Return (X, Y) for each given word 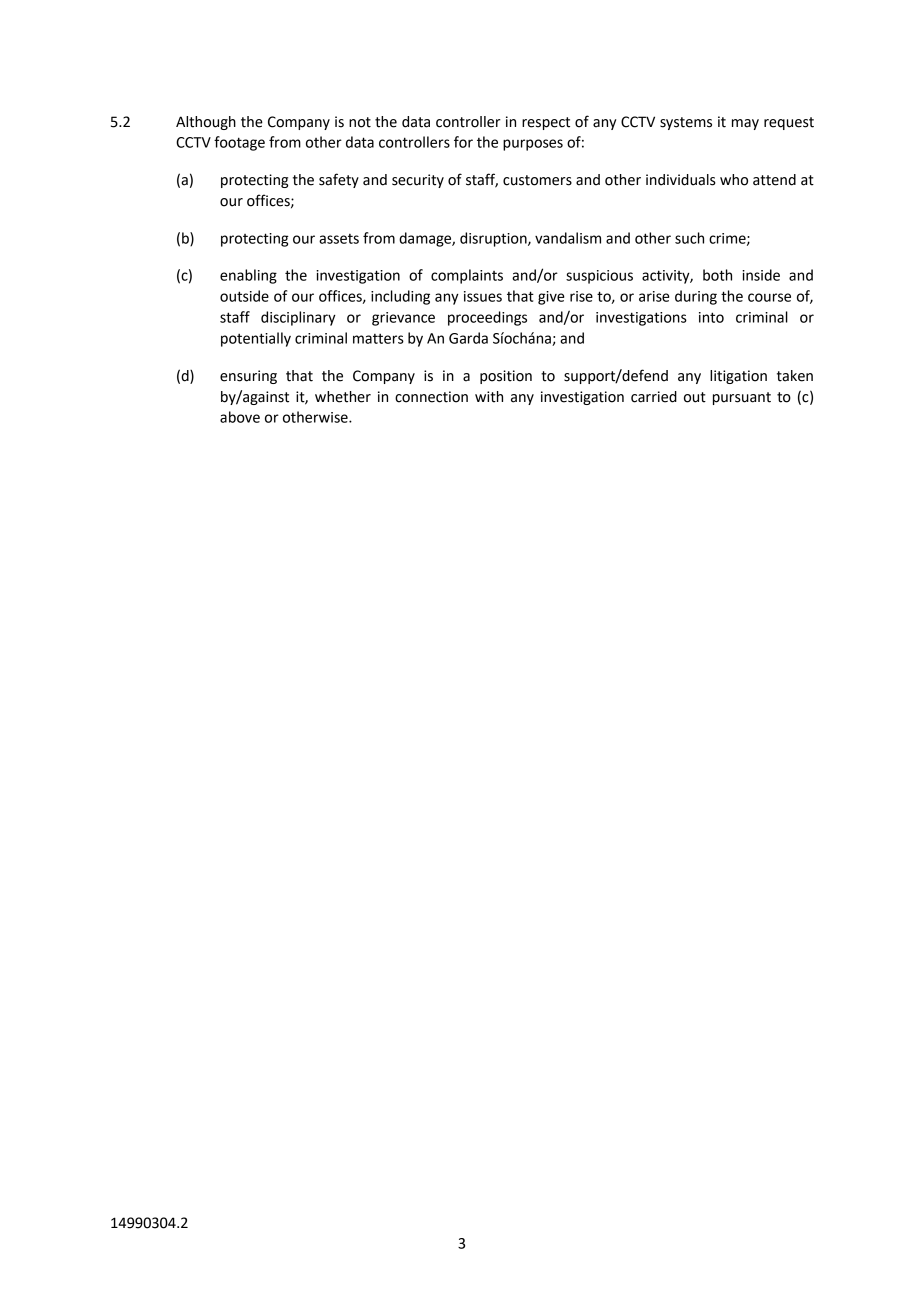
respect (546, 123)
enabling (248, 276)
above (240, 417)
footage (239, 143)
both (717, 275)
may (745, 124)
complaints (467, 276)
